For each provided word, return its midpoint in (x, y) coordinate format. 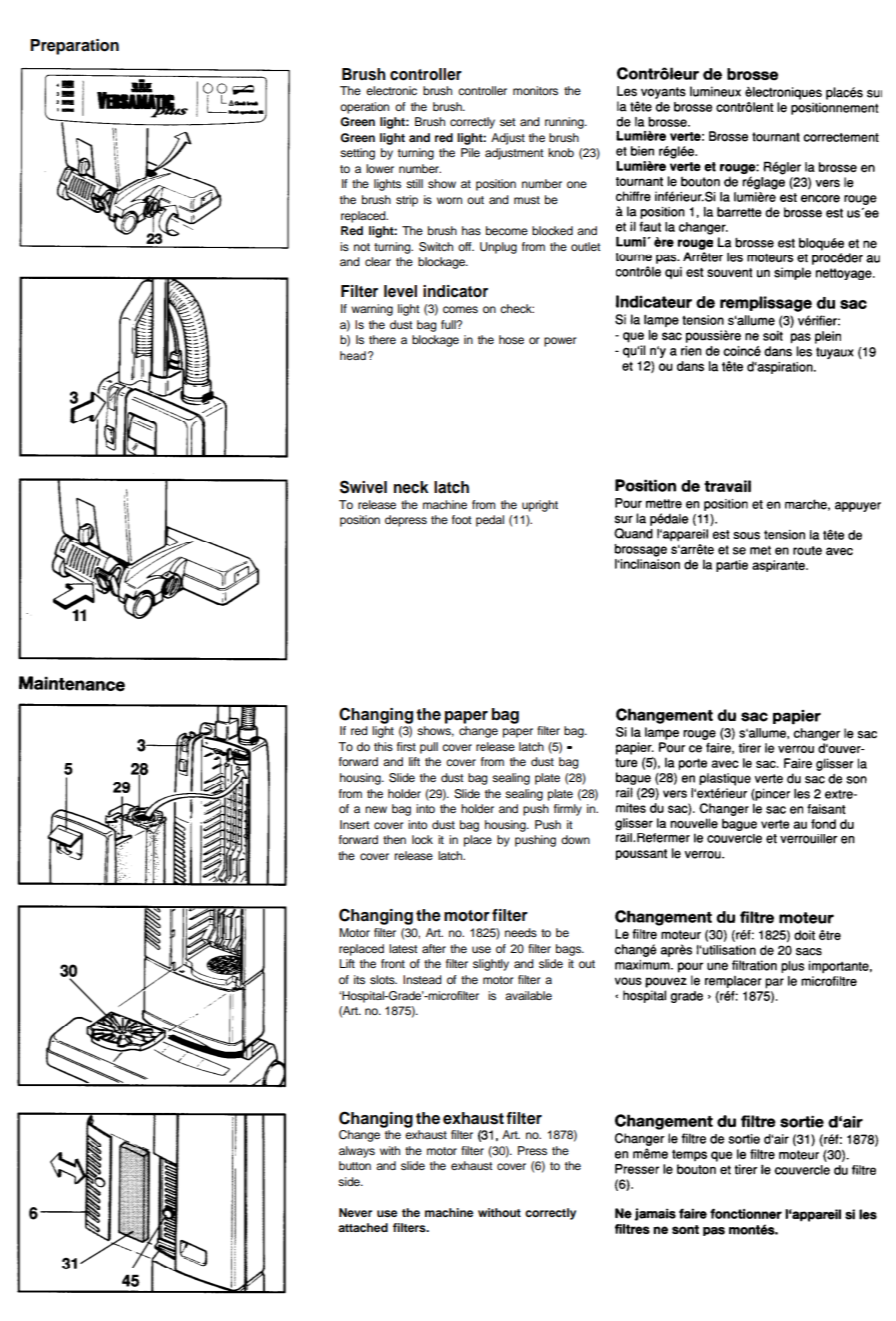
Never (355, 1212)
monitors (535, 90)
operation (364, 108)
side (350, 1181)
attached (363, 1227)
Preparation (74, 47)
